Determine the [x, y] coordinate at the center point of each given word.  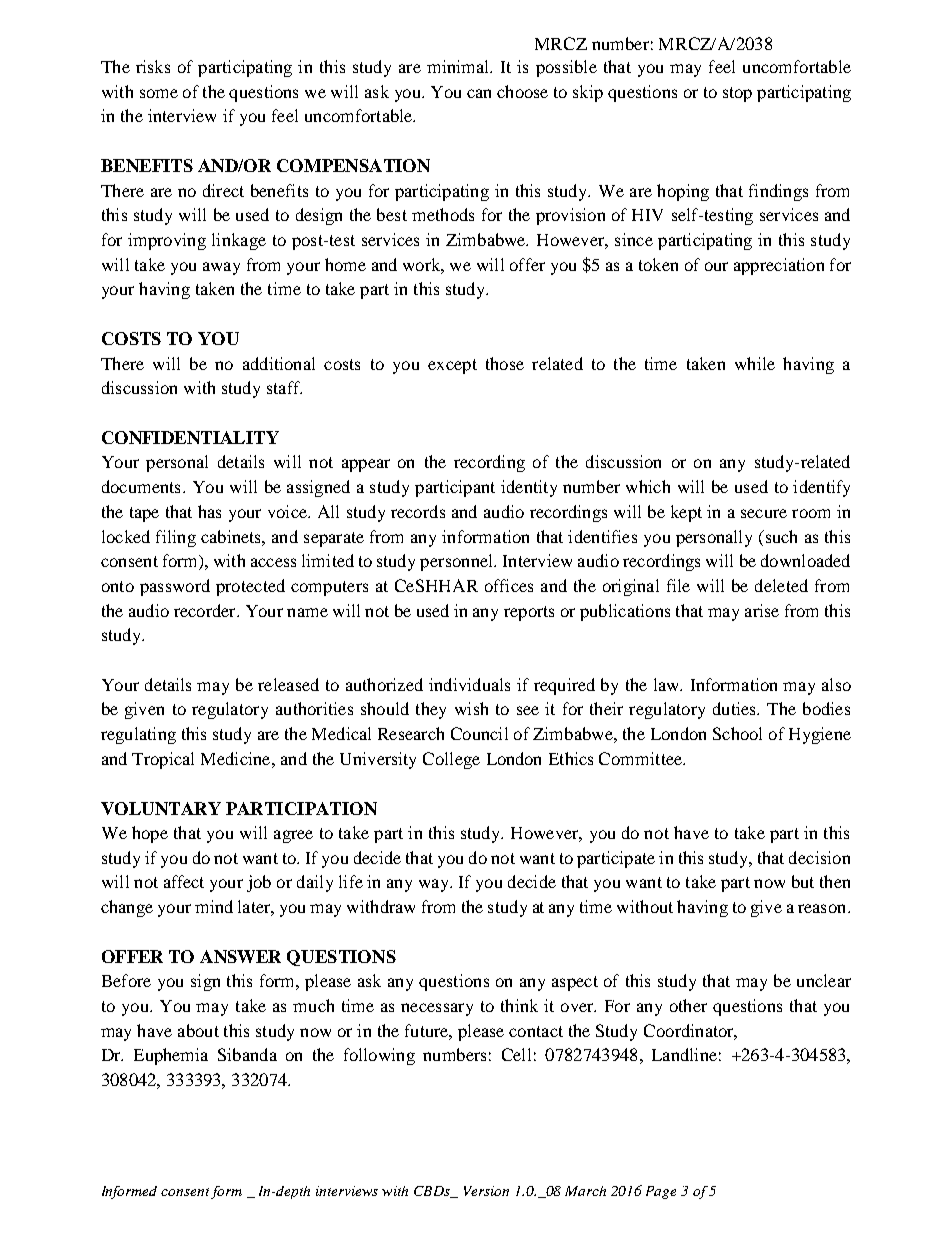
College [451, 760]
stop [737, 94]
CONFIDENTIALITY [190, 437]
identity [529, 488]
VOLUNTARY [161, 808]
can [479, 93]
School [737, 733]
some [159, 93]
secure [764, 513]
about [198, 1030]
